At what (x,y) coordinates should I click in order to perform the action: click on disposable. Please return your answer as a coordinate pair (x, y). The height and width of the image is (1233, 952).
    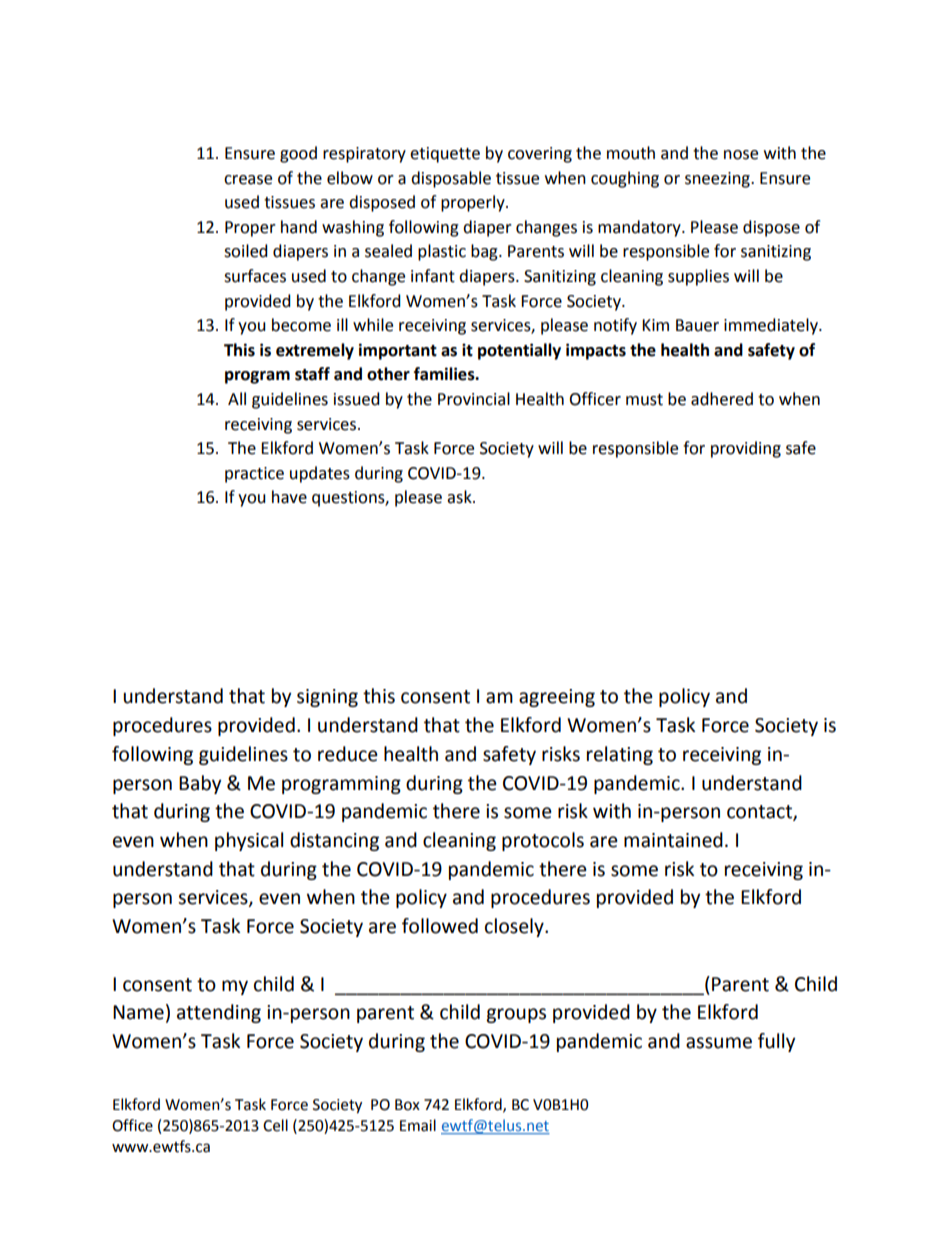
    Looking at the image, I should click on (451, 179).
